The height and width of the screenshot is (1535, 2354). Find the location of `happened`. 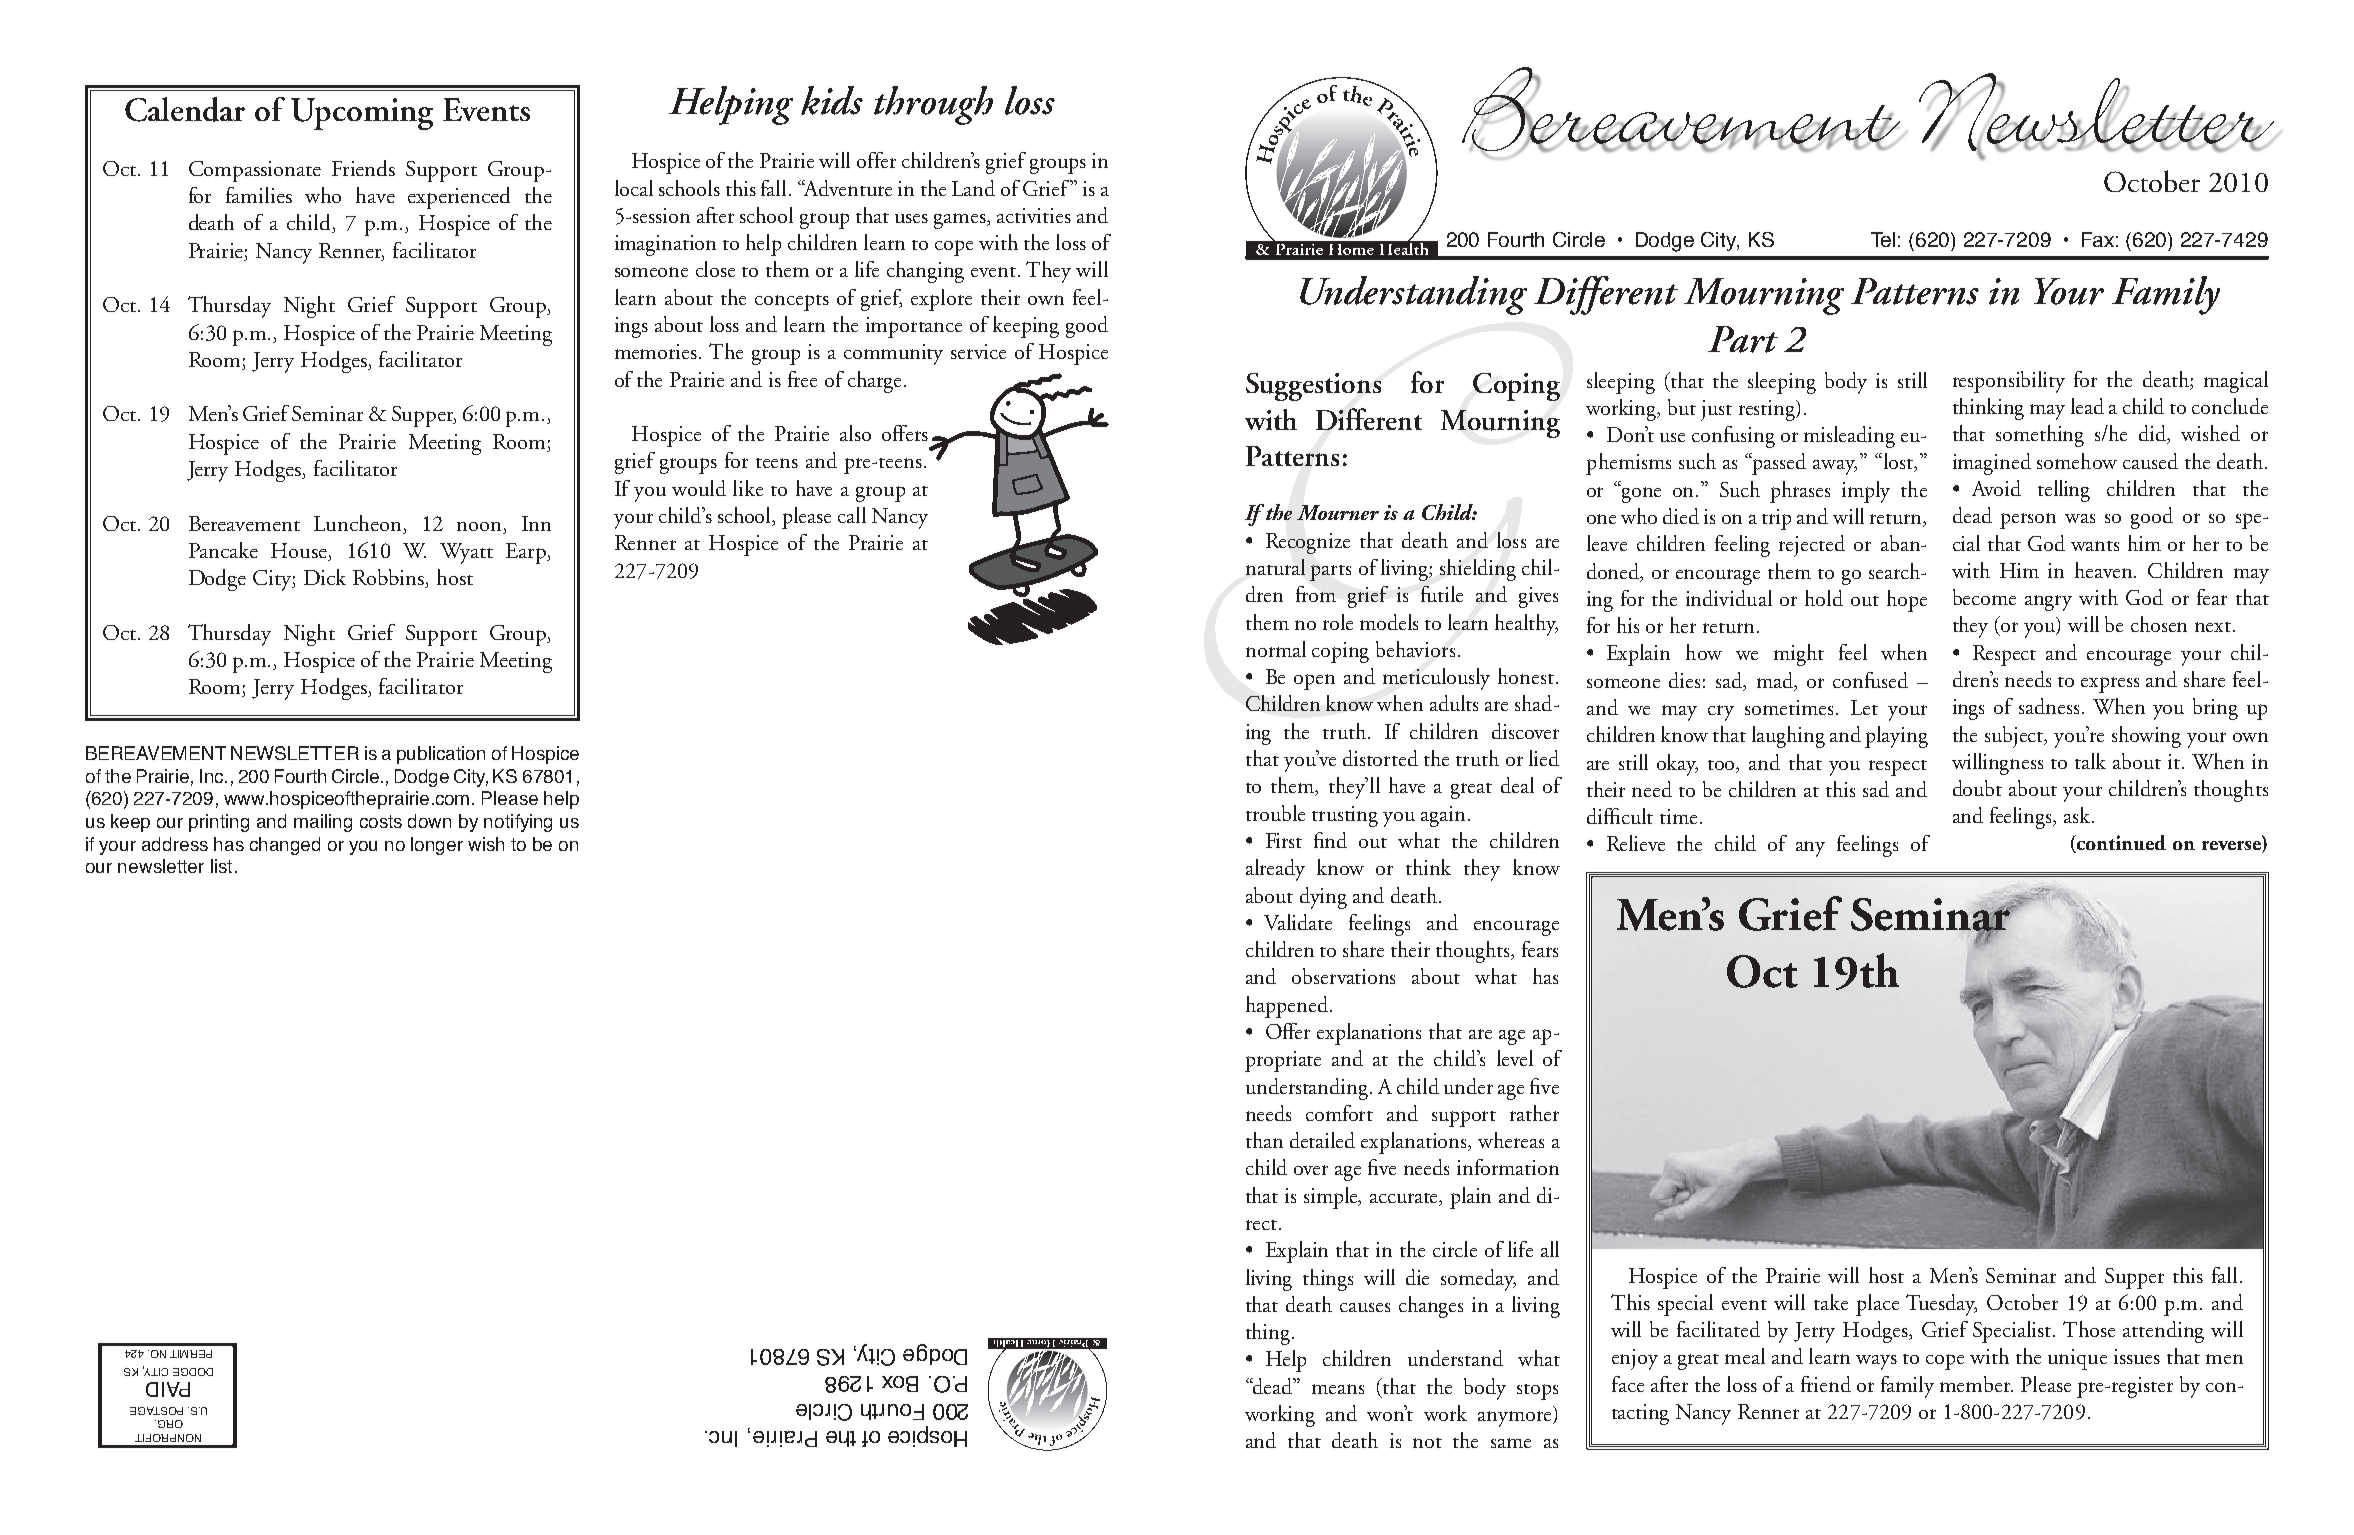

happened is located at coordinates (1288, 1007).
